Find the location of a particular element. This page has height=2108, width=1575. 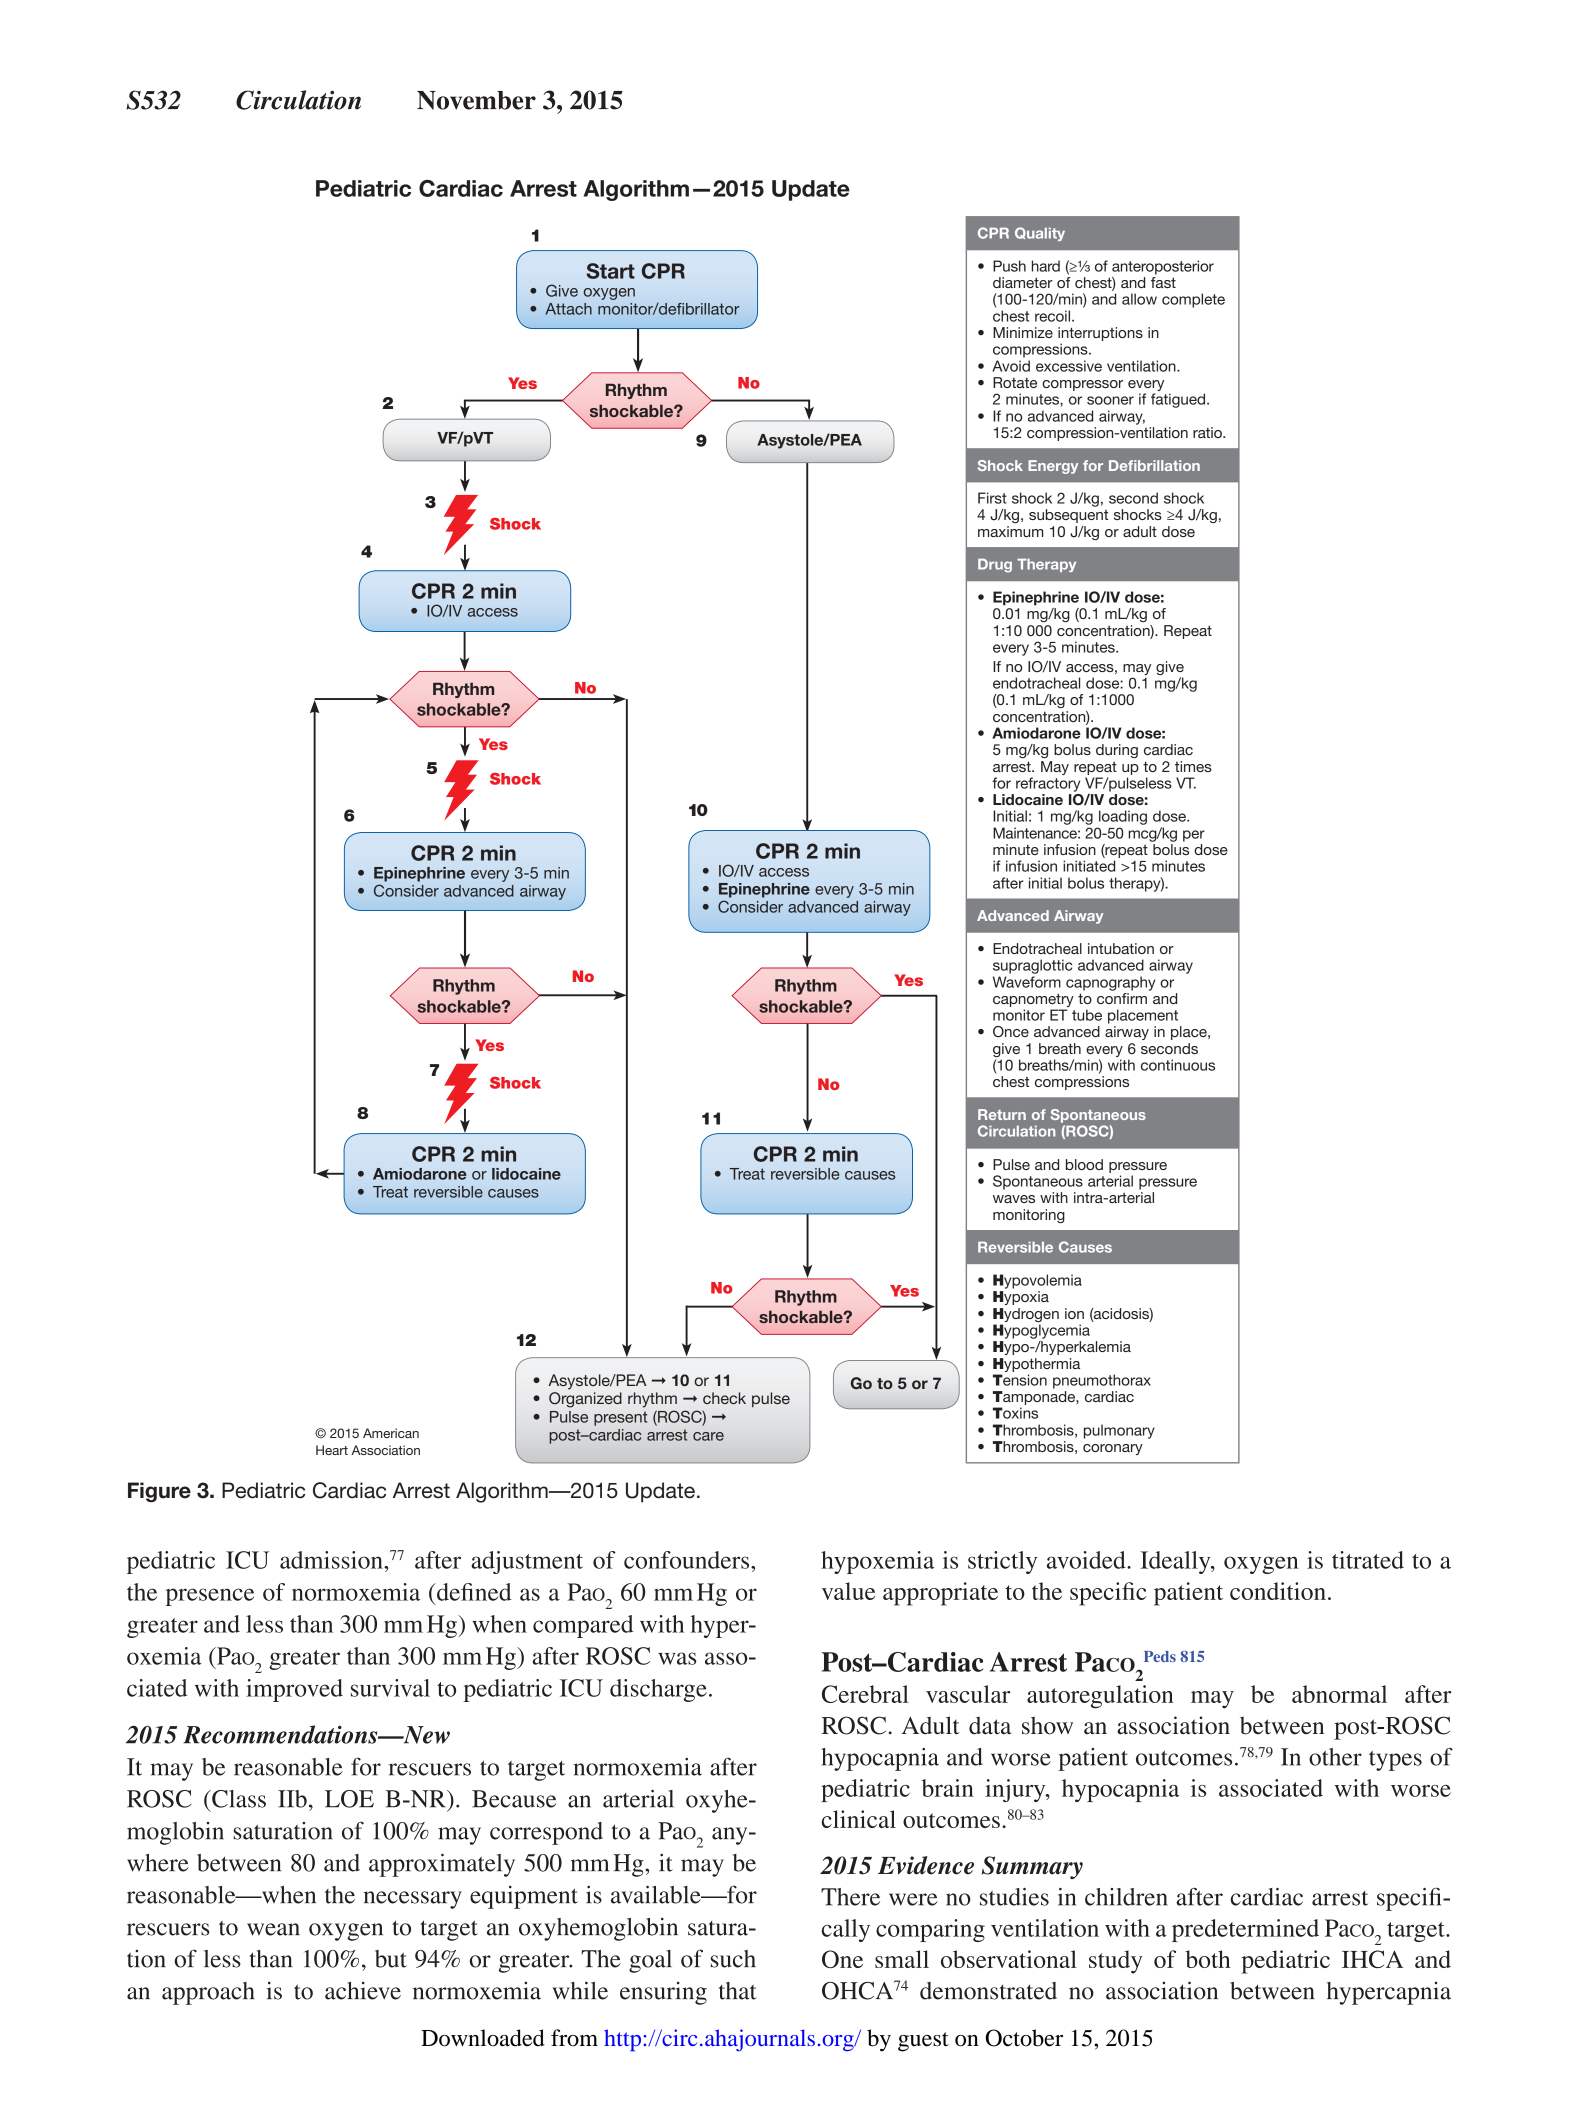

refractory is located at coordinates (1048, 784).
